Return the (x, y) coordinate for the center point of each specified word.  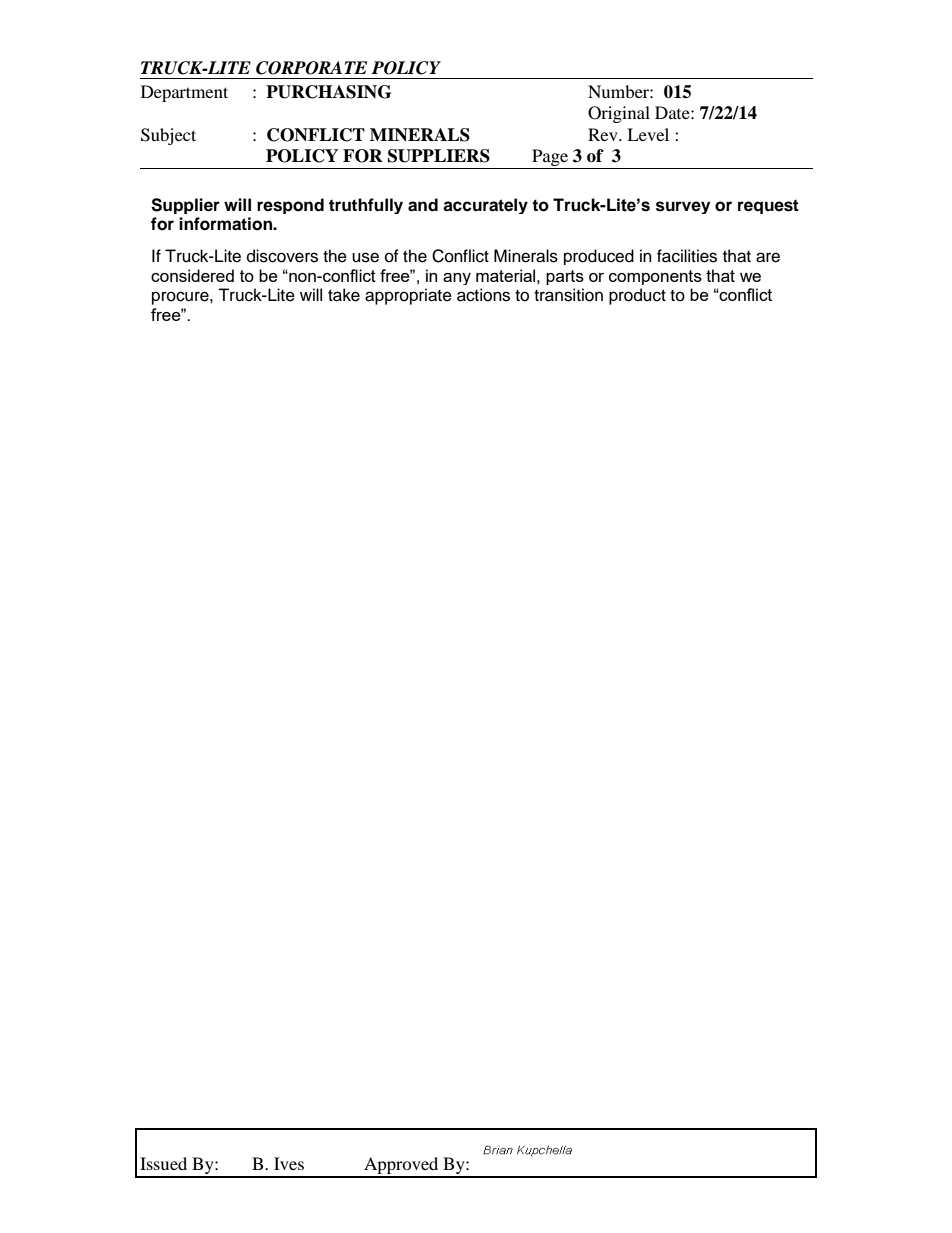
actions (483, 295)
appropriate (408, 296)
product (637, 296)
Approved (401, 1167)
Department (184, 93)
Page (550, 159)
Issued (163, 1163)
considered (192, 275)
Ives (289, 1163)
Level (648, 134)
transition (568, 295)
